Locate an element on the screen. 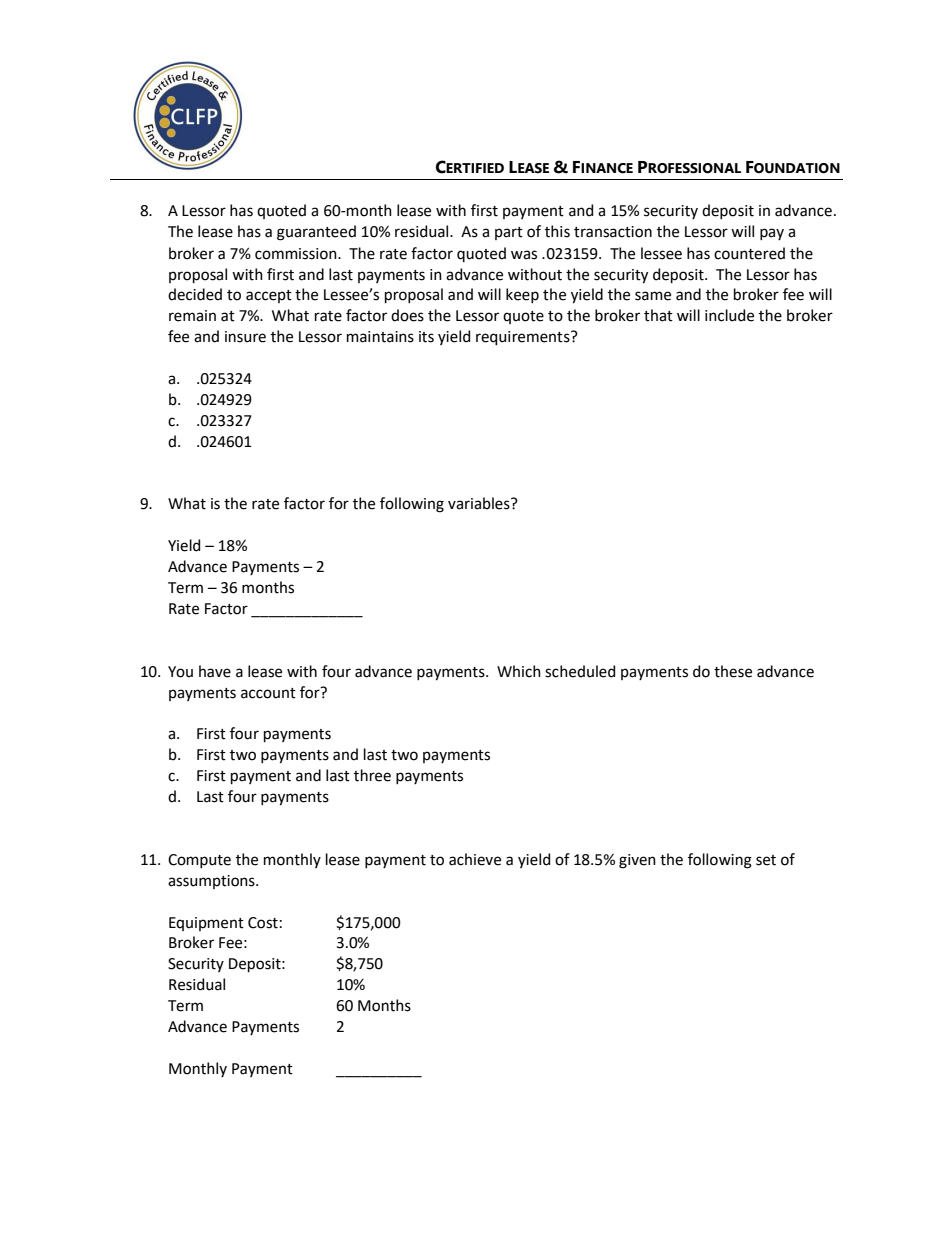  Cost is located at coordinates (263, 923).
